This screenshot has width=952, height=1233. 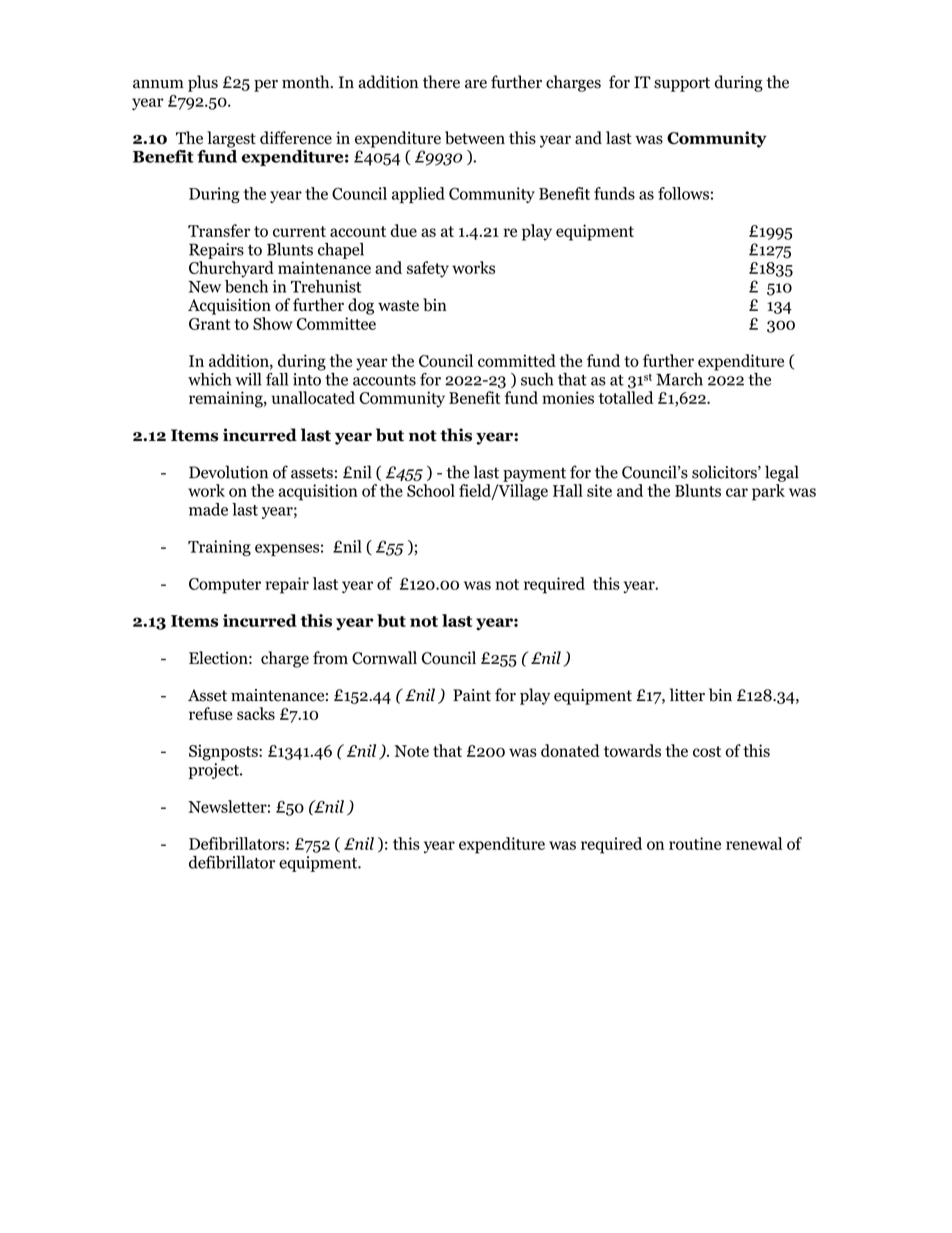 I want to click on Grant, so click(x=210, y=324).
